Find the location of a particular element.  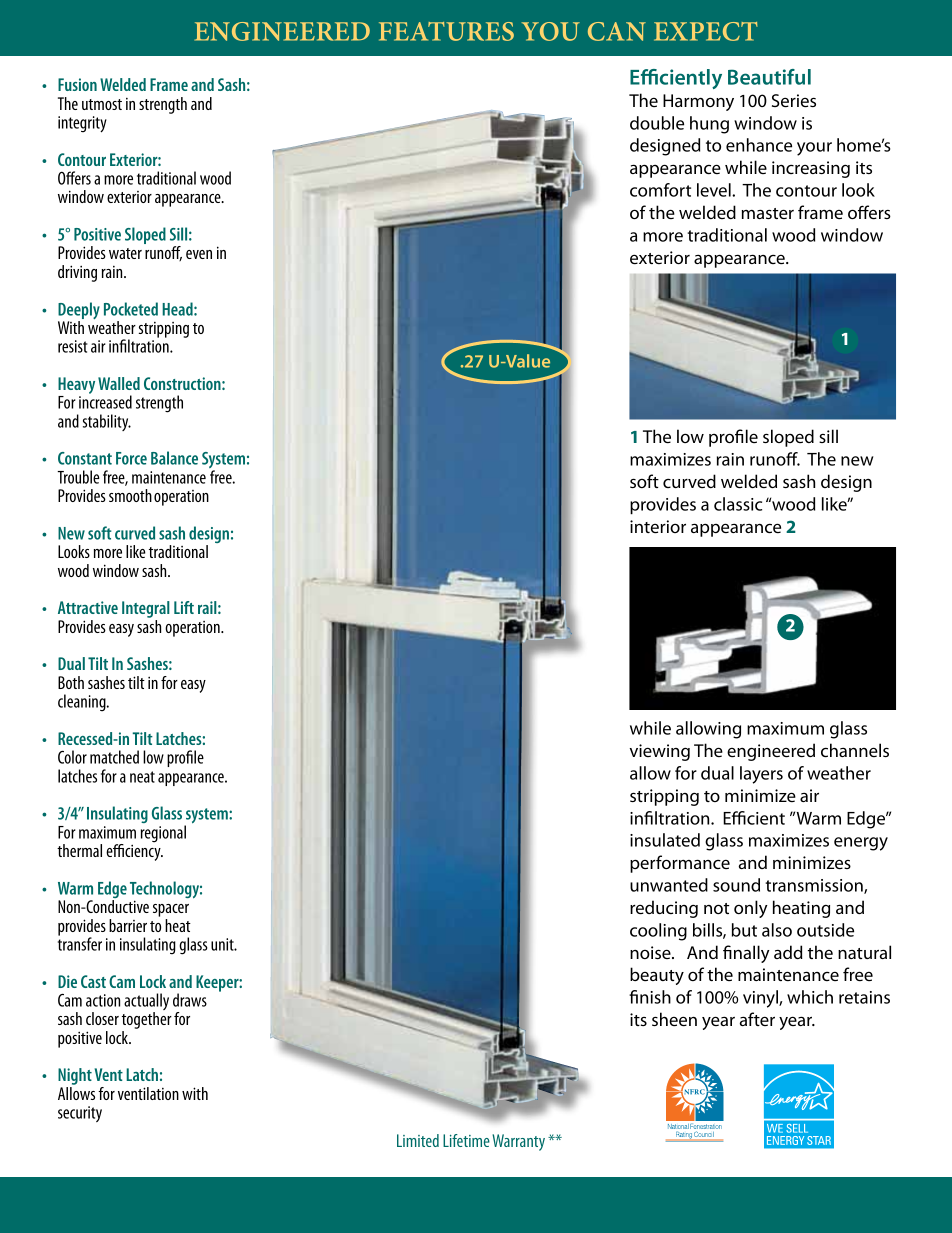

Both is located at coordinates (71, 682).
